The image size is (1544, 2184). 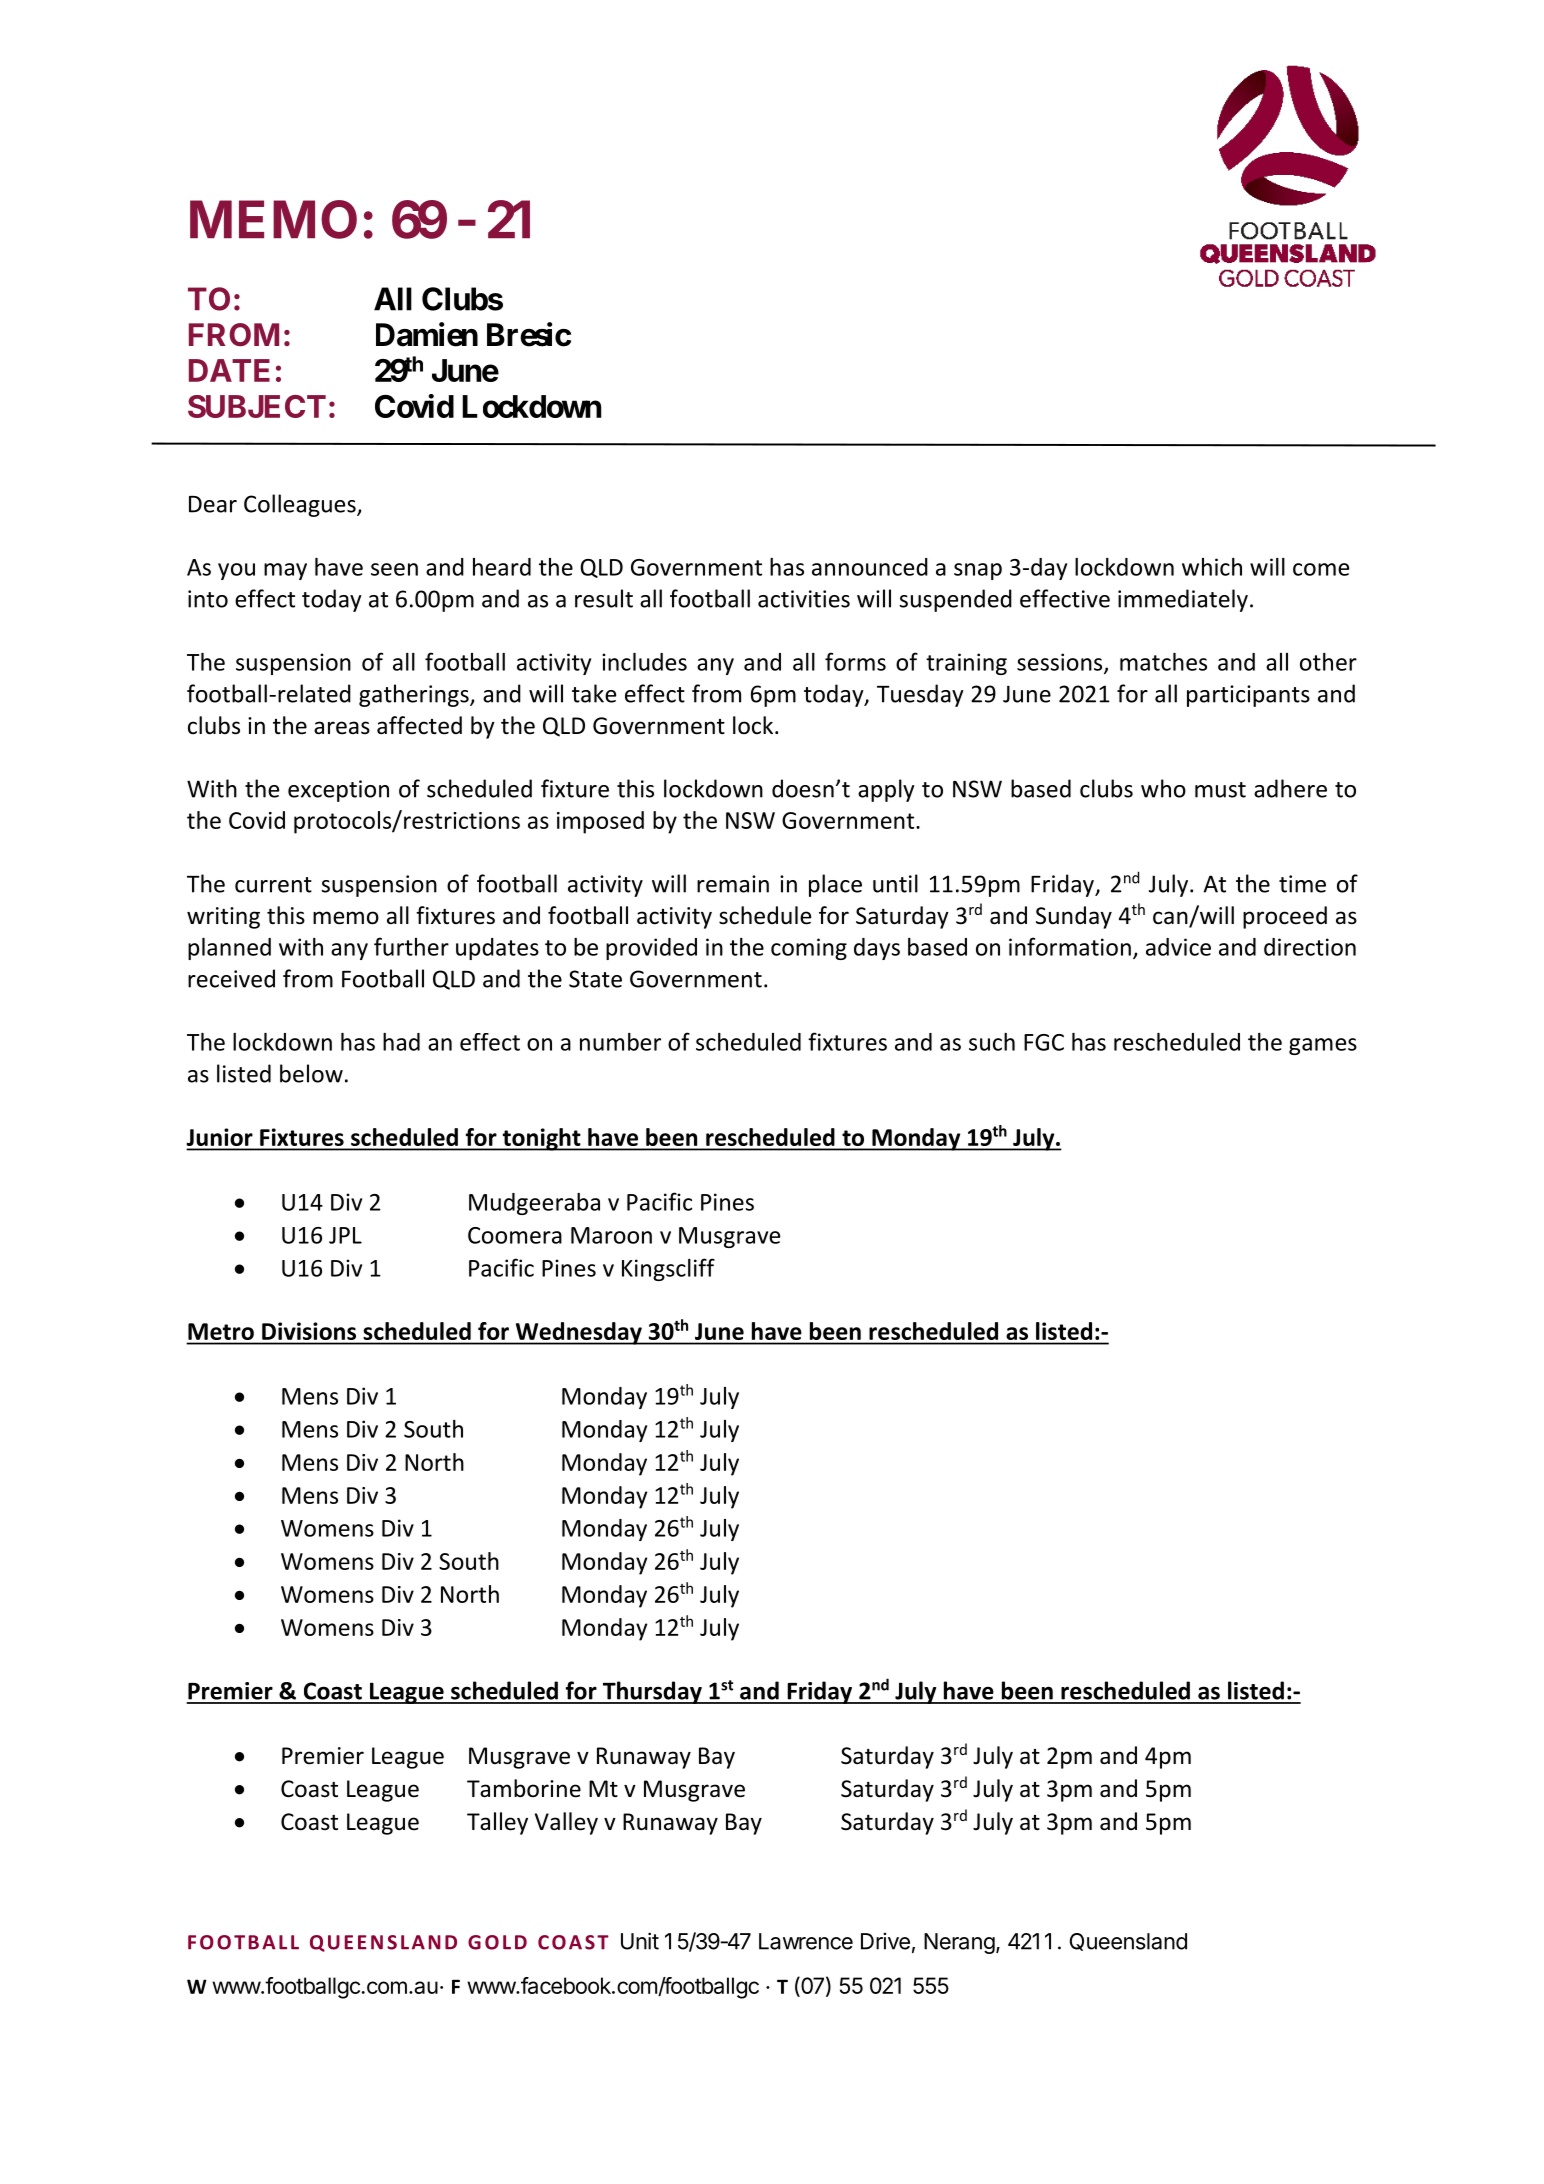 I want to click on Drive, so click(x=885, y=1941).
